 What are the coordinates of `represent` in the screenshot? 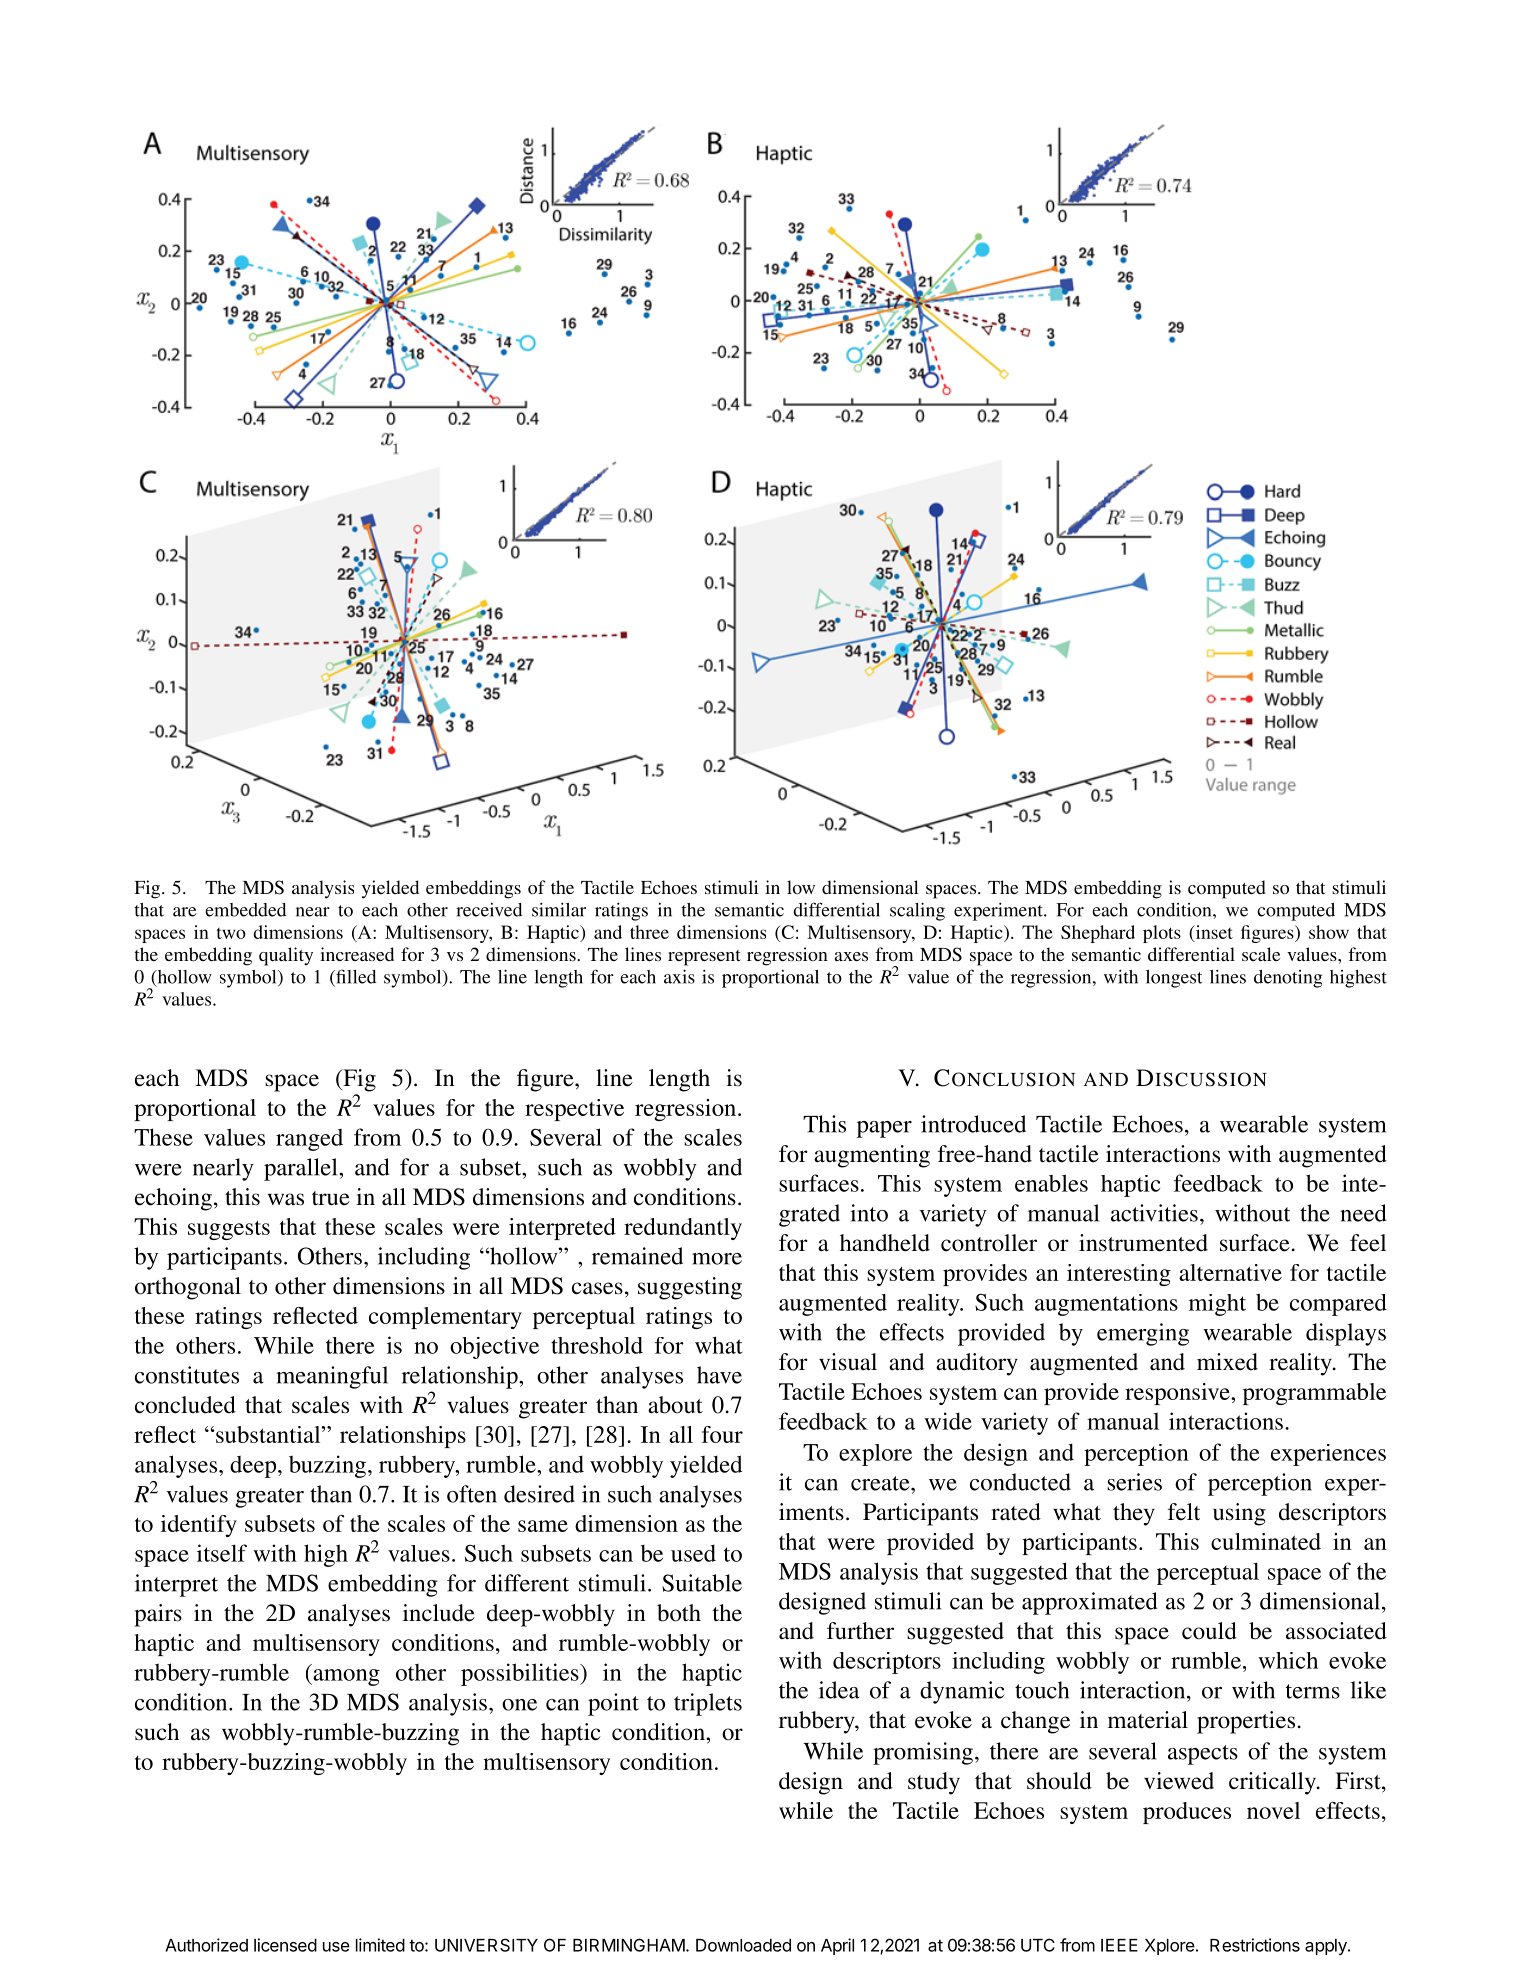 It's located at (704, 958).
